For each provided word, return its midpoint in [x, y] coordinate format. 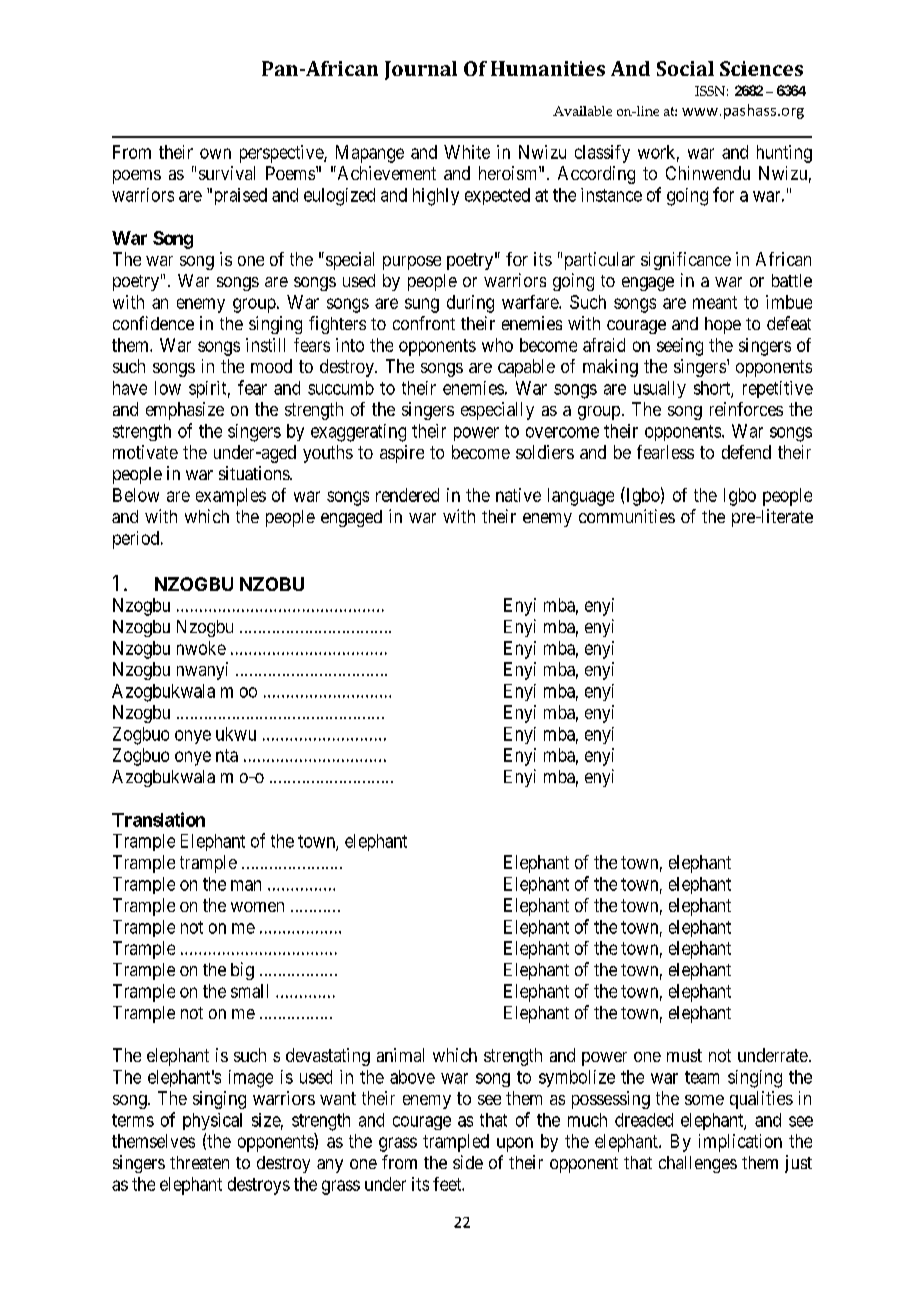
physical [212, 1121]
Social [685, 68]
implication [740, 1143]
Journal [421, 70]
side [468, 1162]
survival [227, 173]
